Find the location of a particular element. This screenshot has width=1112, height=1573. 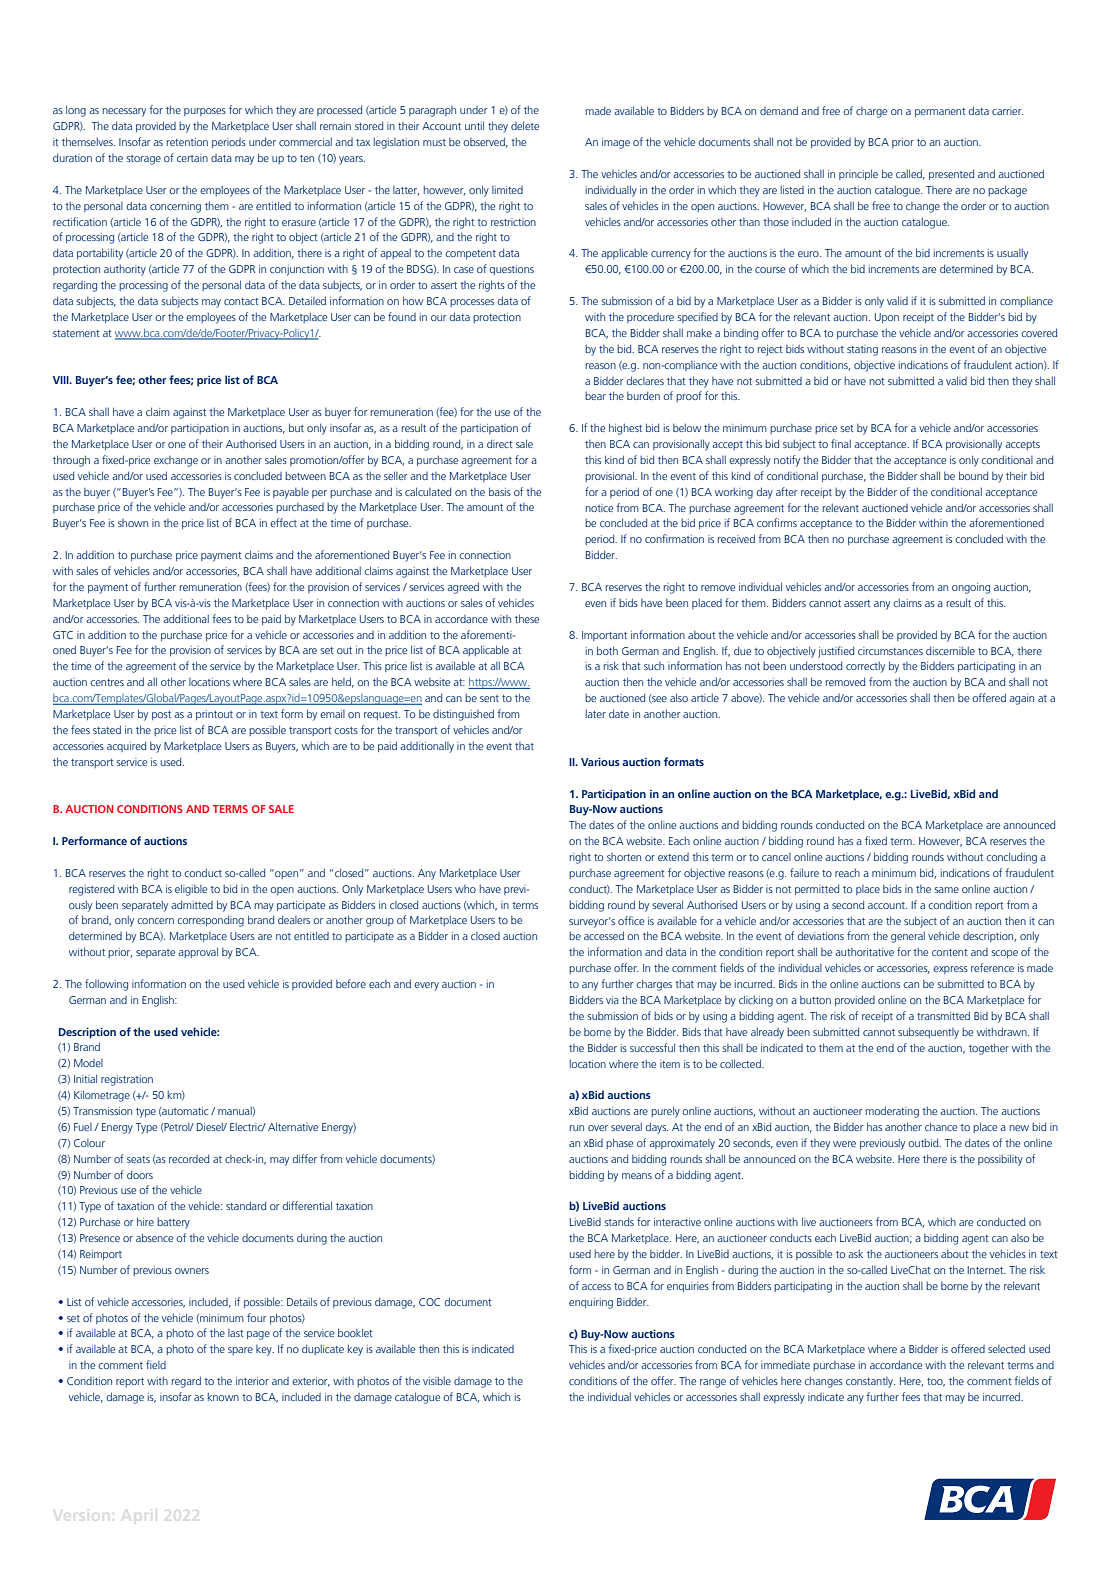

acquired is located at coordinates (126, 746).
